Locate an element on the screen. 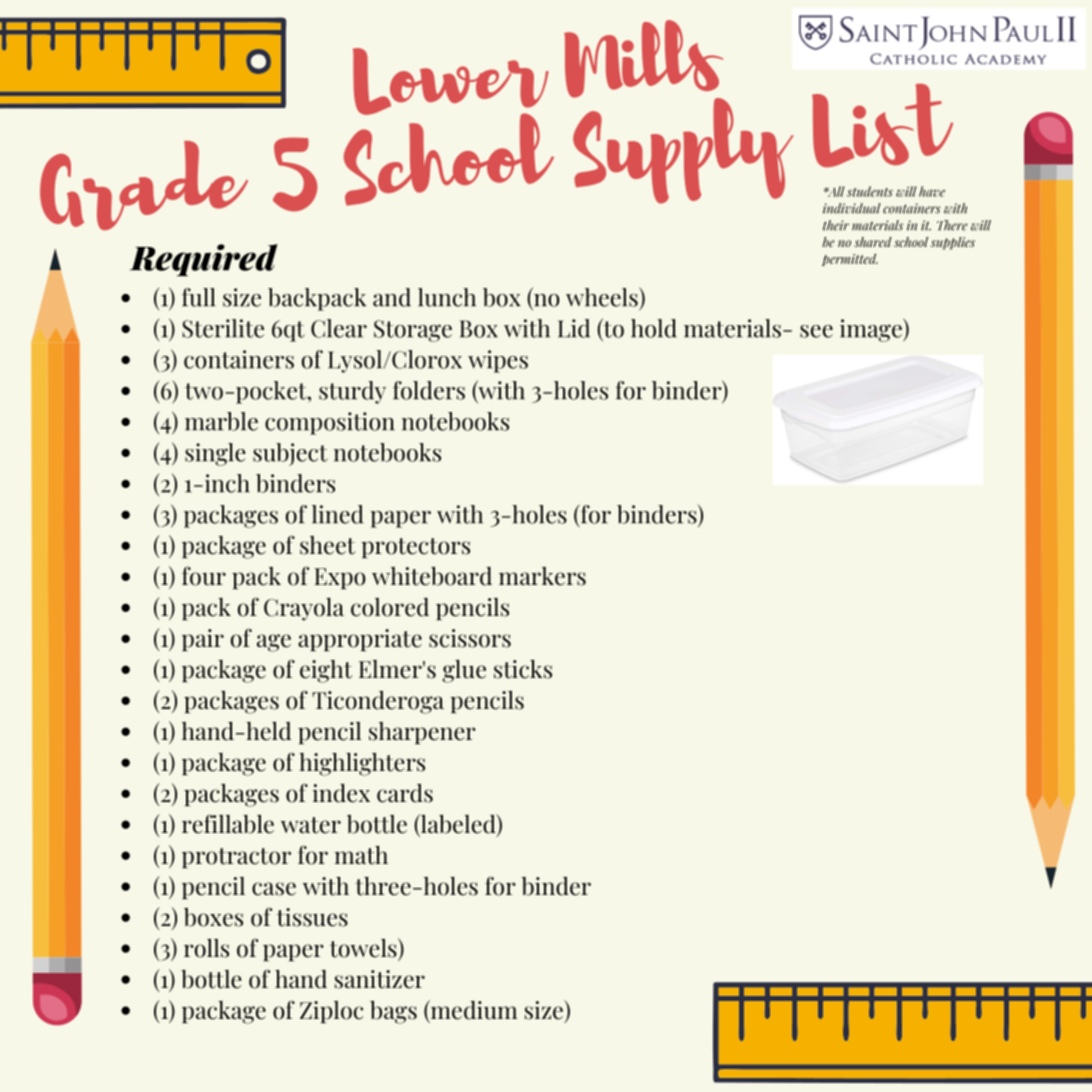 The image size is (1092, 1092). markers is located at coordinates (542, 576).
